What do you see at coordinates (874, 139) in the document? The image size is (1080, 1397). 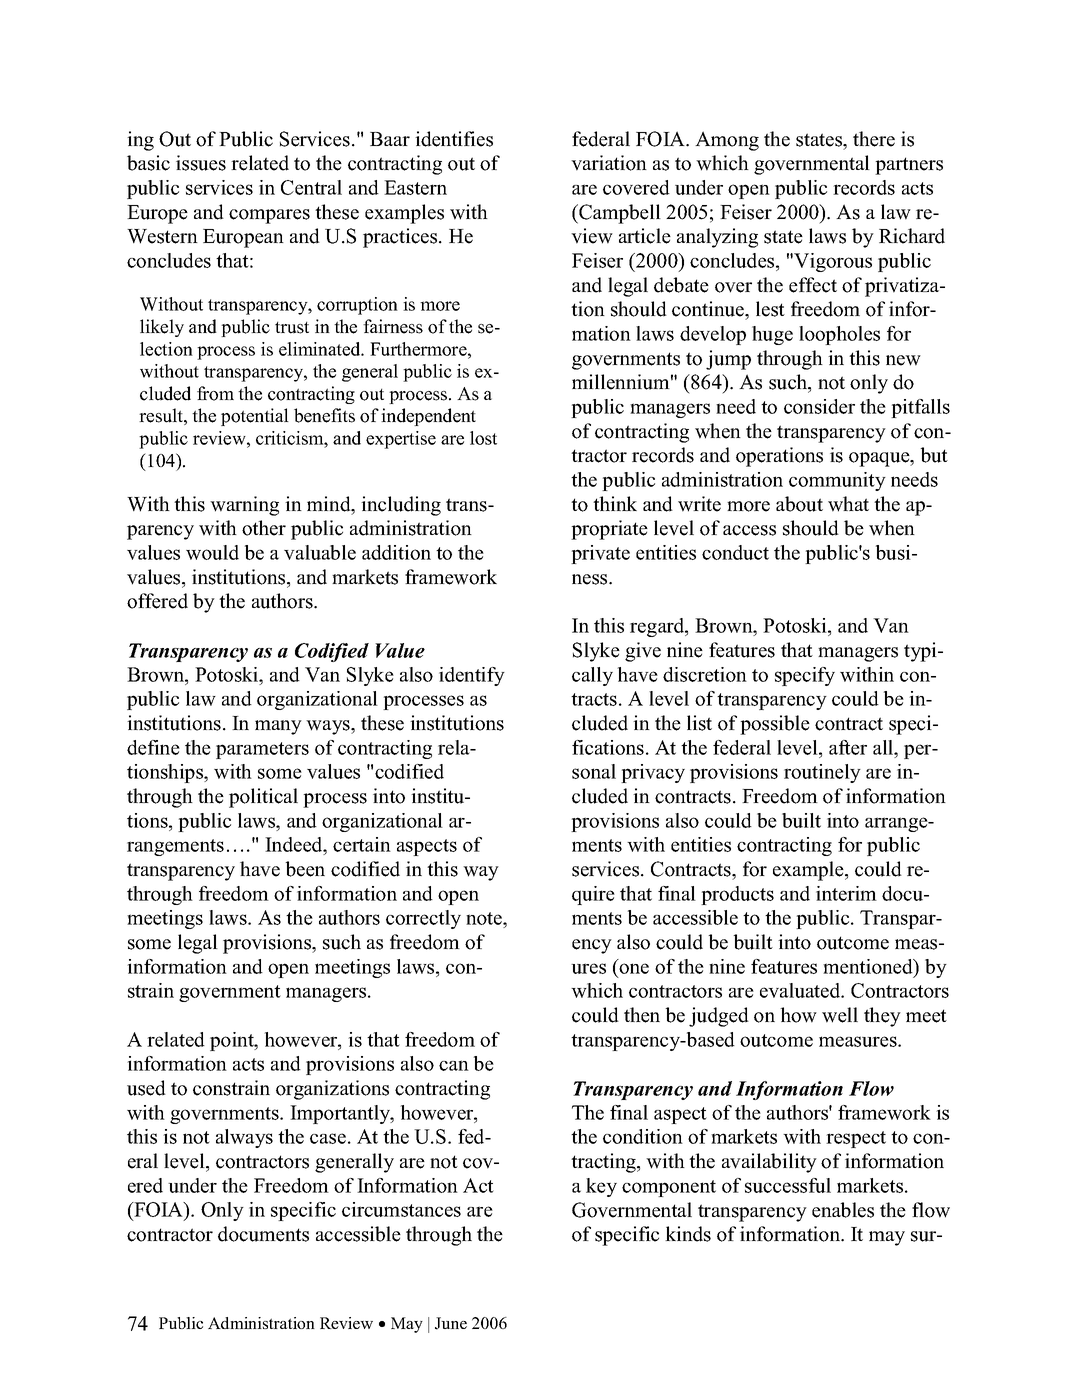 I see `there` at bounding box center [874, 139].
